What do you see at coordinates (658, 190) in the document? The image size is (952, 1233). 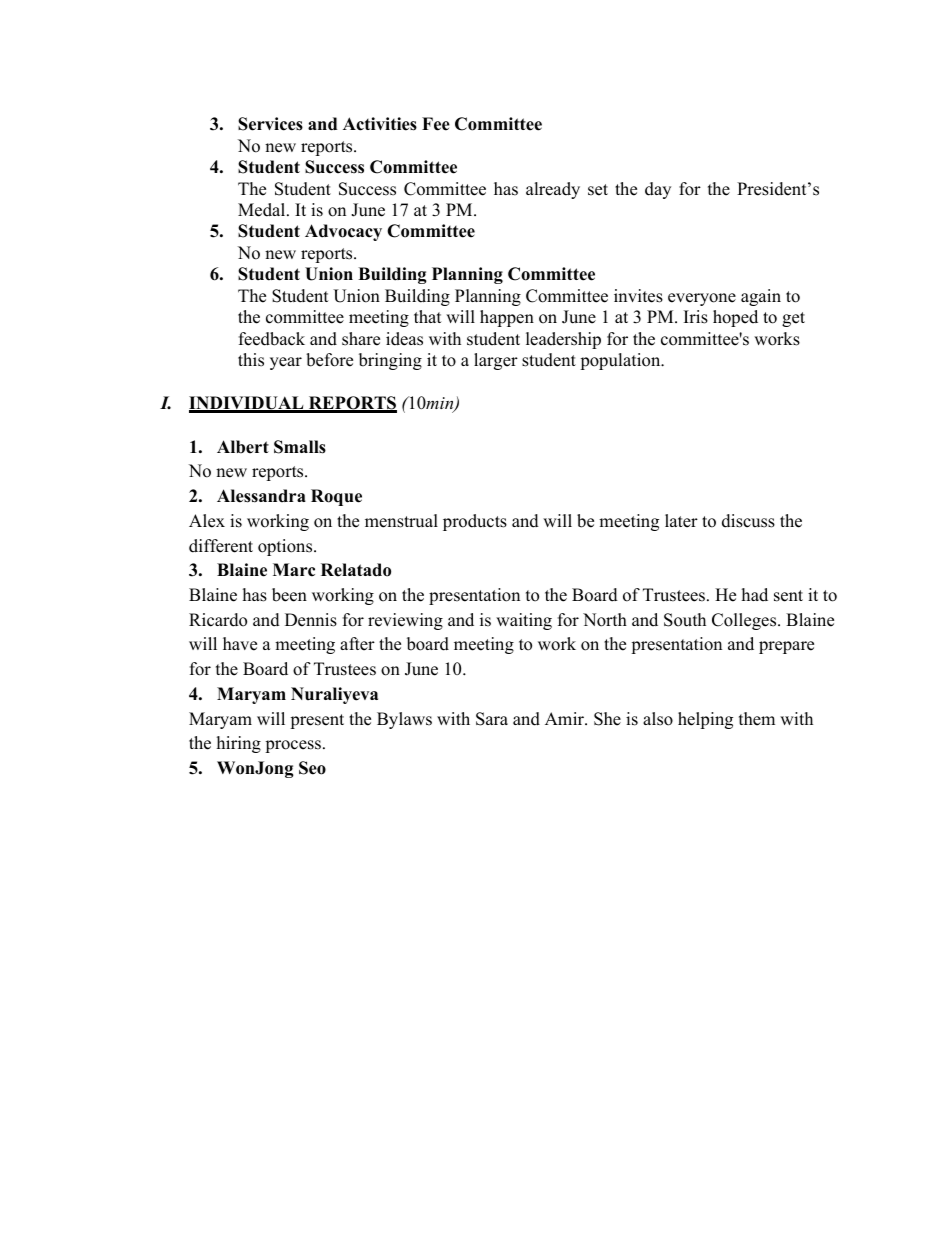 I see `day` at bounding box center [658, 190].
